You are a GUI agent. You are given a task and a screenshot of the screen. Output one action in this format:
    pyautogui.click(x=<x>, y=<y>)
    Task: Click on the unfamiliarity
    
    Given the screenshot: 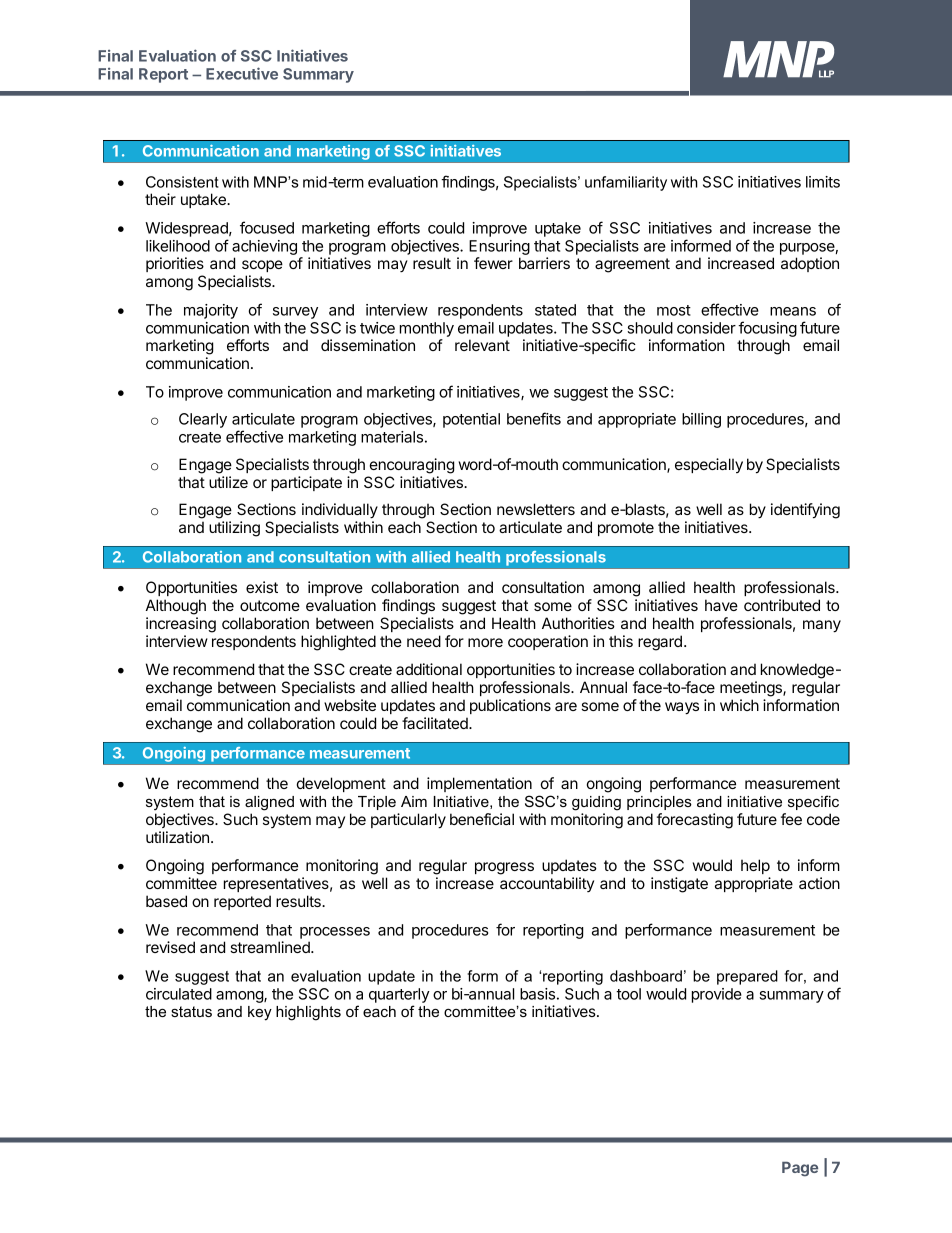 What is the action you would take?
    pyautogui.click(x=626, y=183)
